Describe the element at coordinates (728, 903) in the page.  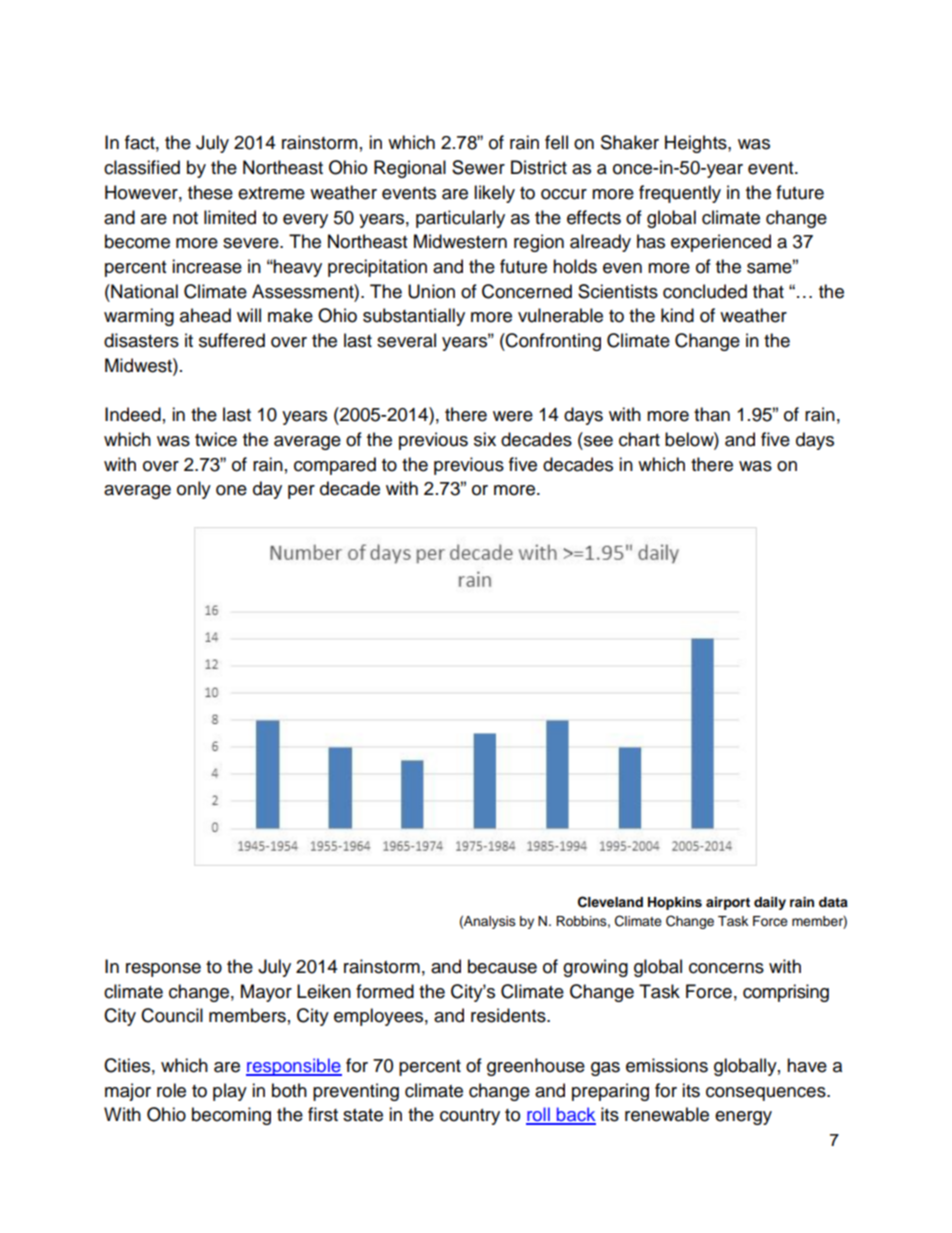
I see `airport` at that location.
